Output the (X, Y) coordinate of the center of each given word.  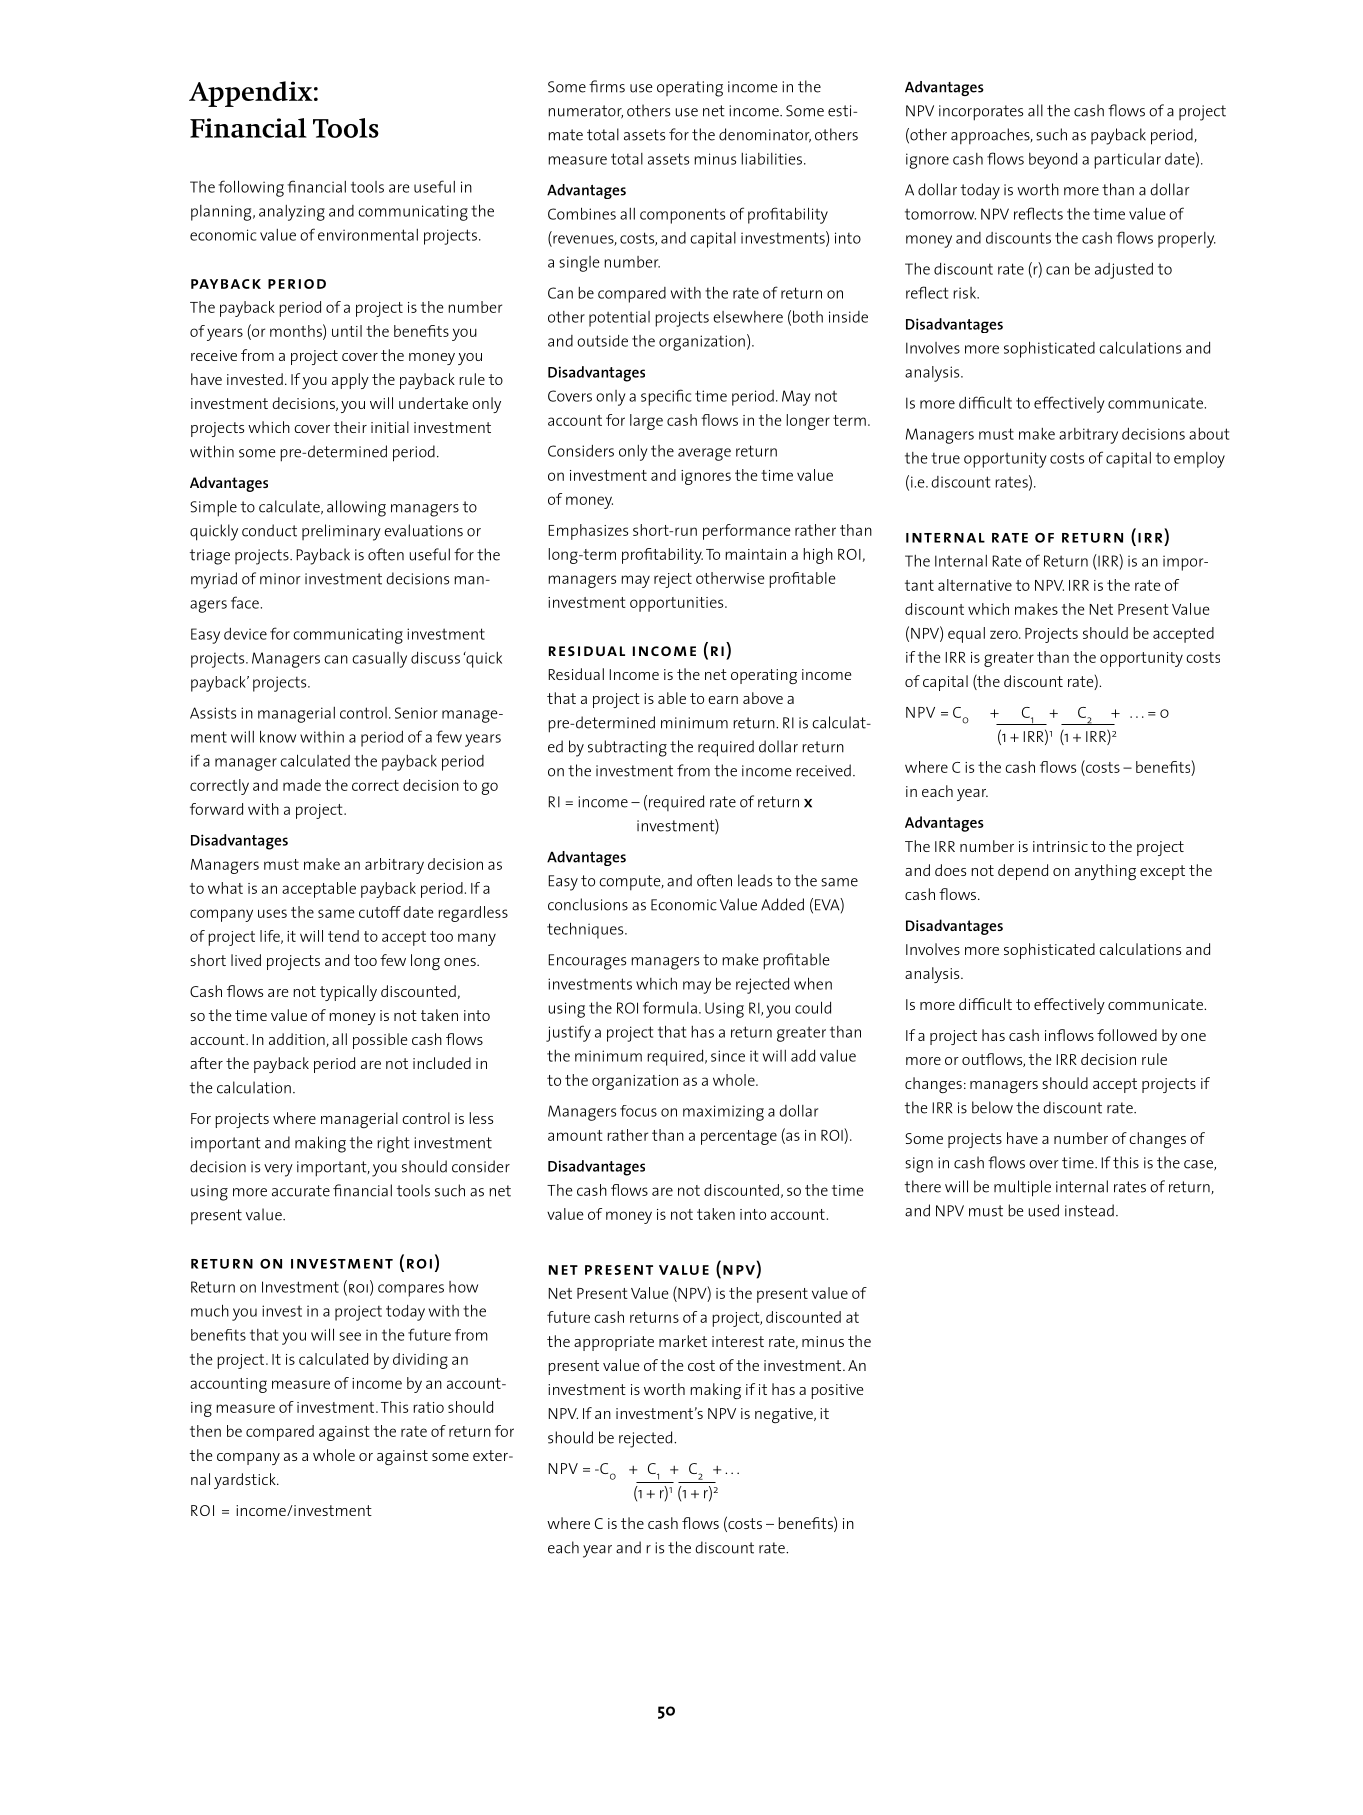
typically (348, 993)
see (350, 1336)
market (683, 1341)
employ (1199, 460)
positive (837, 1391)
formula (670, 1007)
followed (1127, 1035)
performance (747, 532)
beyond (1053, 161)
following (251, 188)
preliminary (341, 532)
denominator (765, 135)
